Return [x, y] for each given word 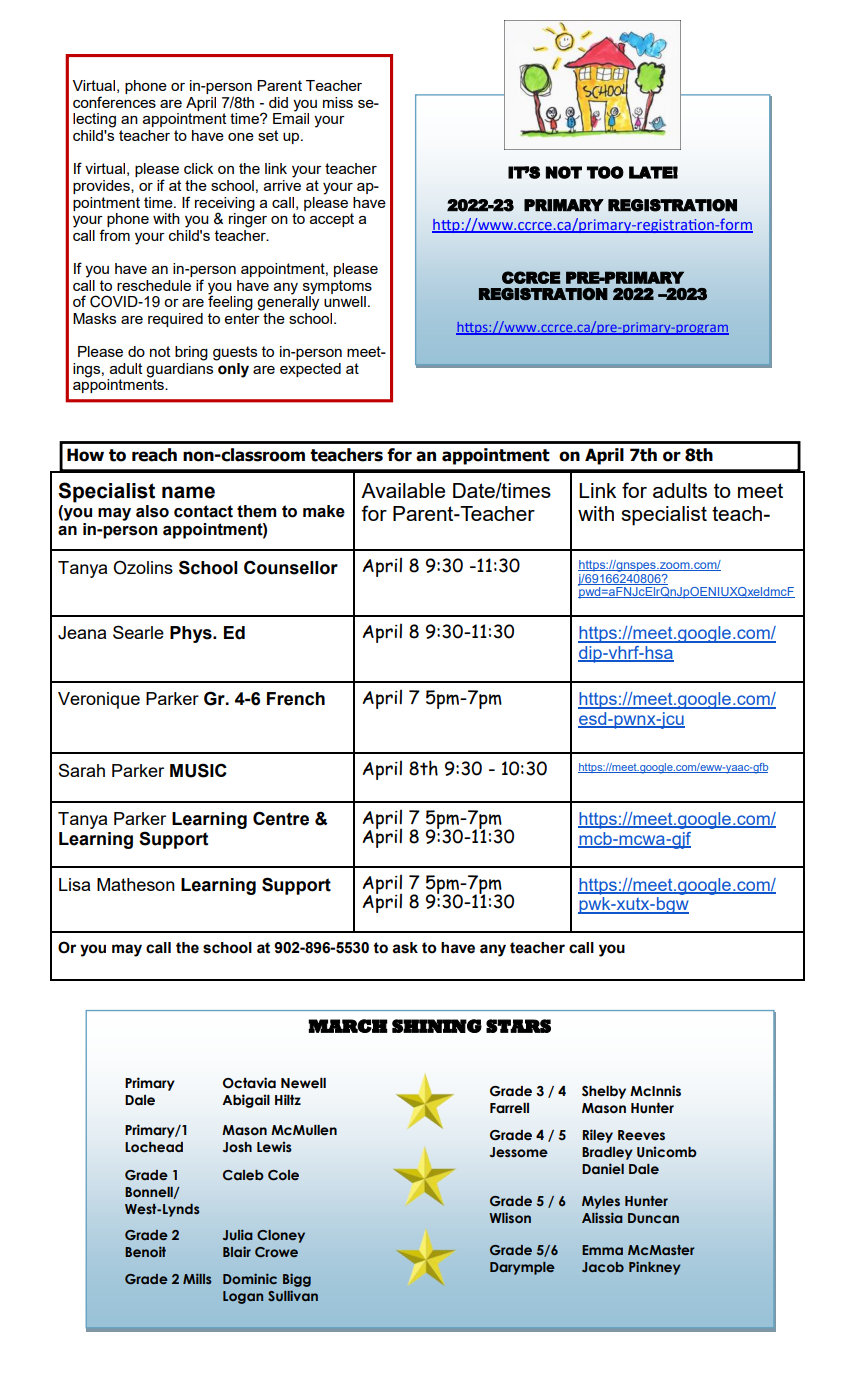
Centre [281, 818]
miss [338, 102]
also [152, 511]
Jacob [603, 1267]
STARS [518, 1026]
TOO [605, 172]
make [324, 511]
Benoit [145, 1251]
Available [403, 490]
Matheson [136, 884]
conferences [114, 102]
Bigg [297, 1280]
